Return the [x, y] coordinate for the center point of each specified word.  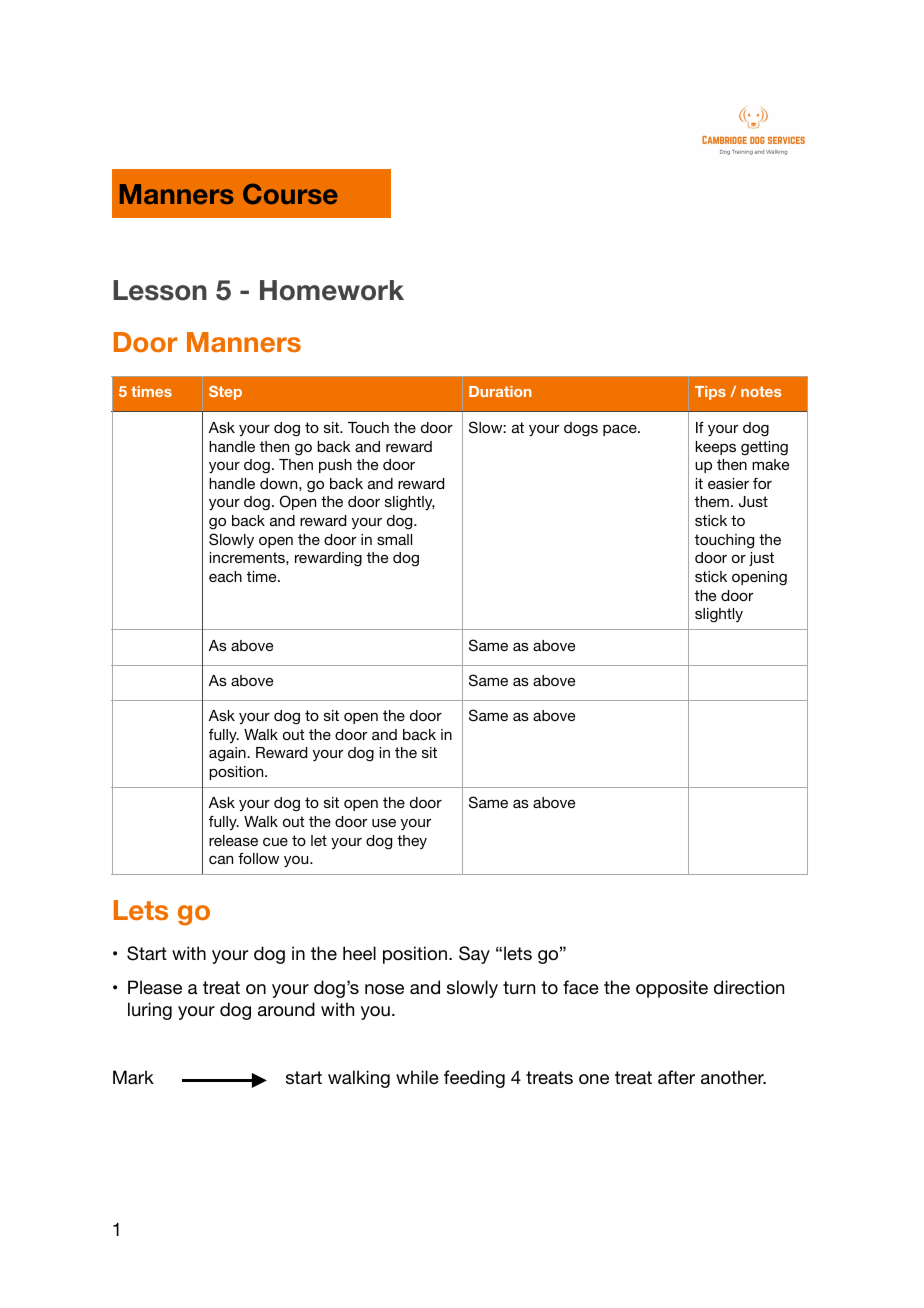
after [676, 1077]
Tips [710, 393]
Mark [133, 1077]
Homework [332, 290]
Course [290, 194]
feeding [474, 1079]
